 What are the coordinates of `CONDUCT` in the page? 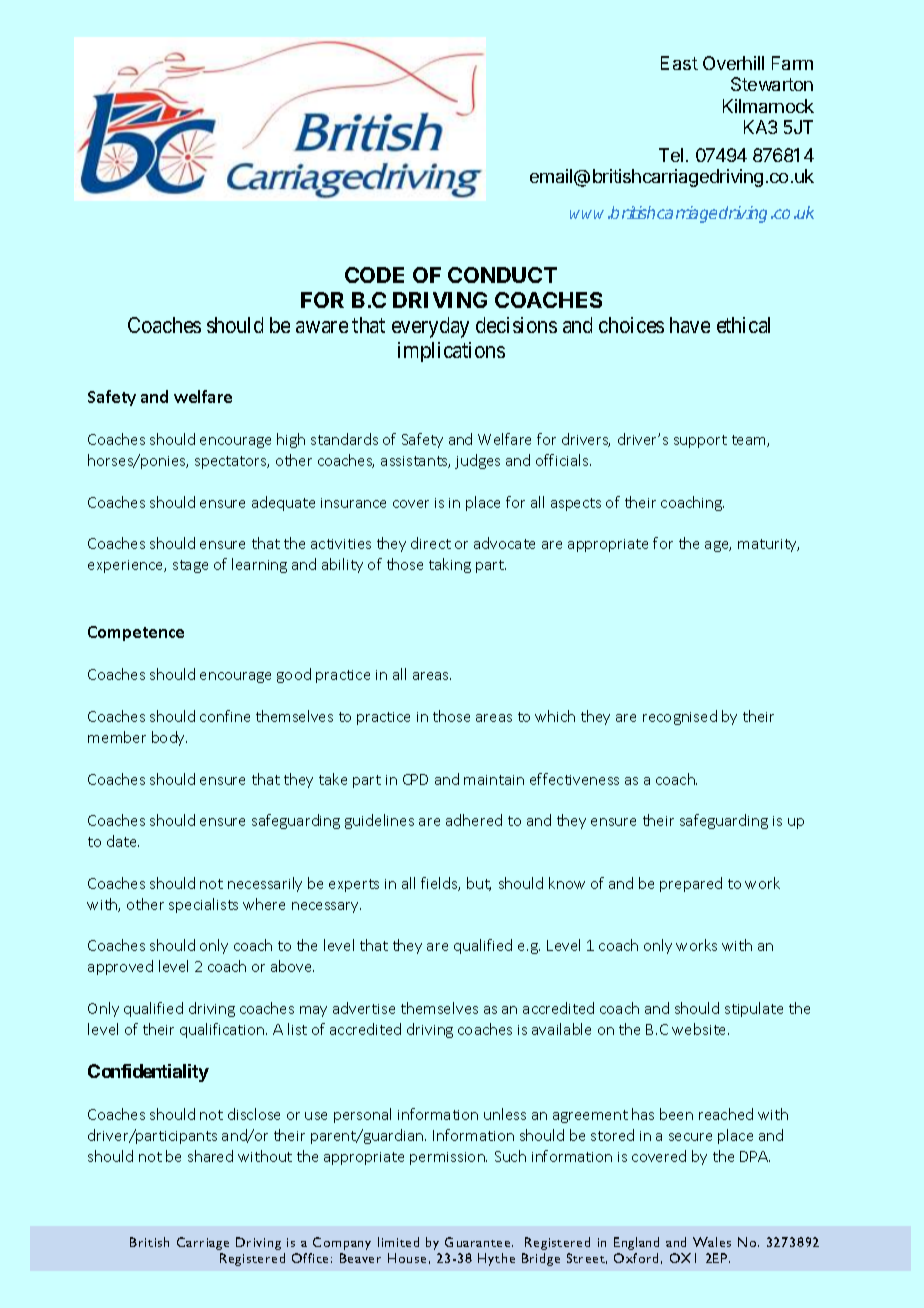 It's located at (502, 275).
